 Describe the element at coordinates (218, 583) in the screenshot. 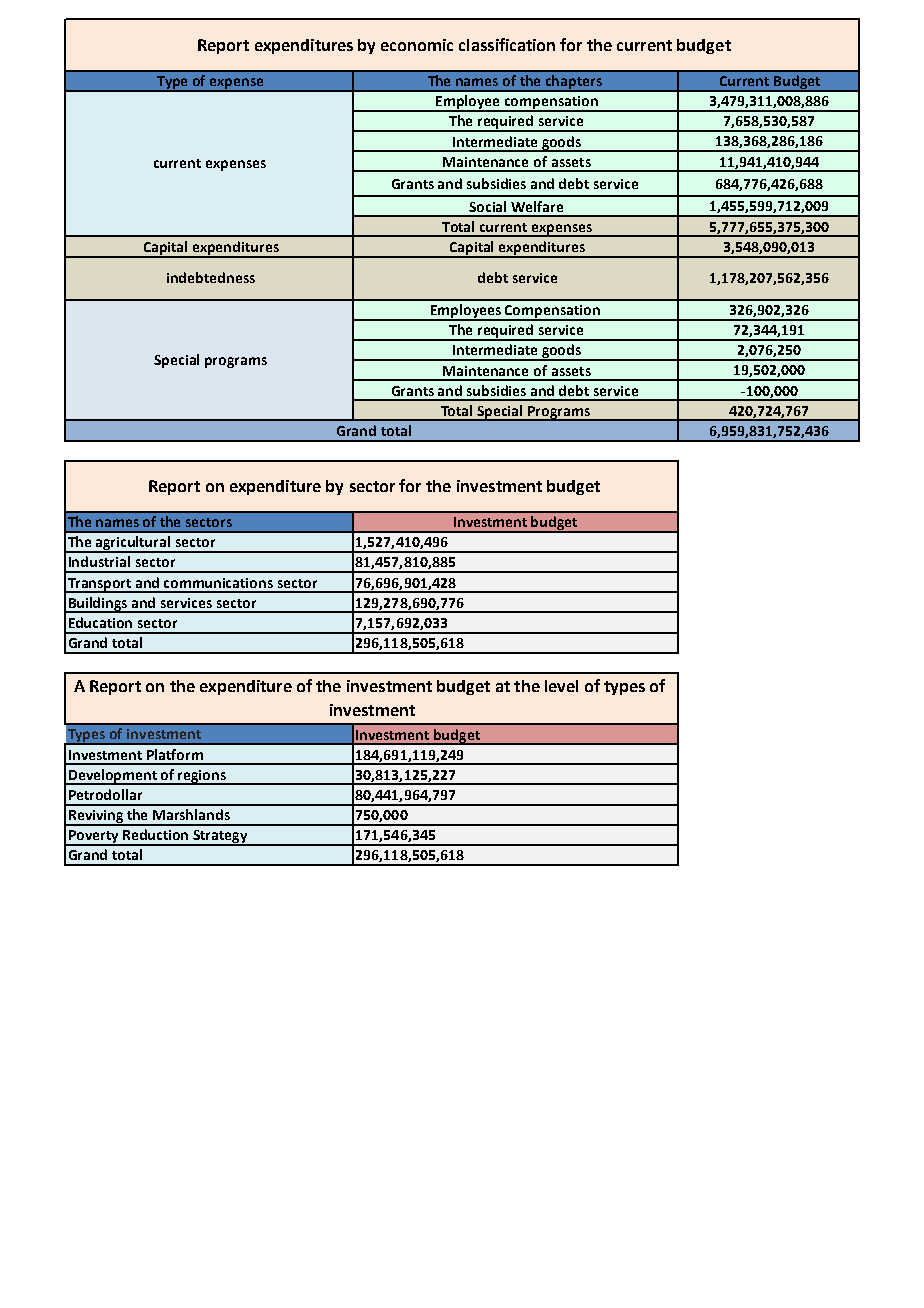

I see `communications` at that location.
